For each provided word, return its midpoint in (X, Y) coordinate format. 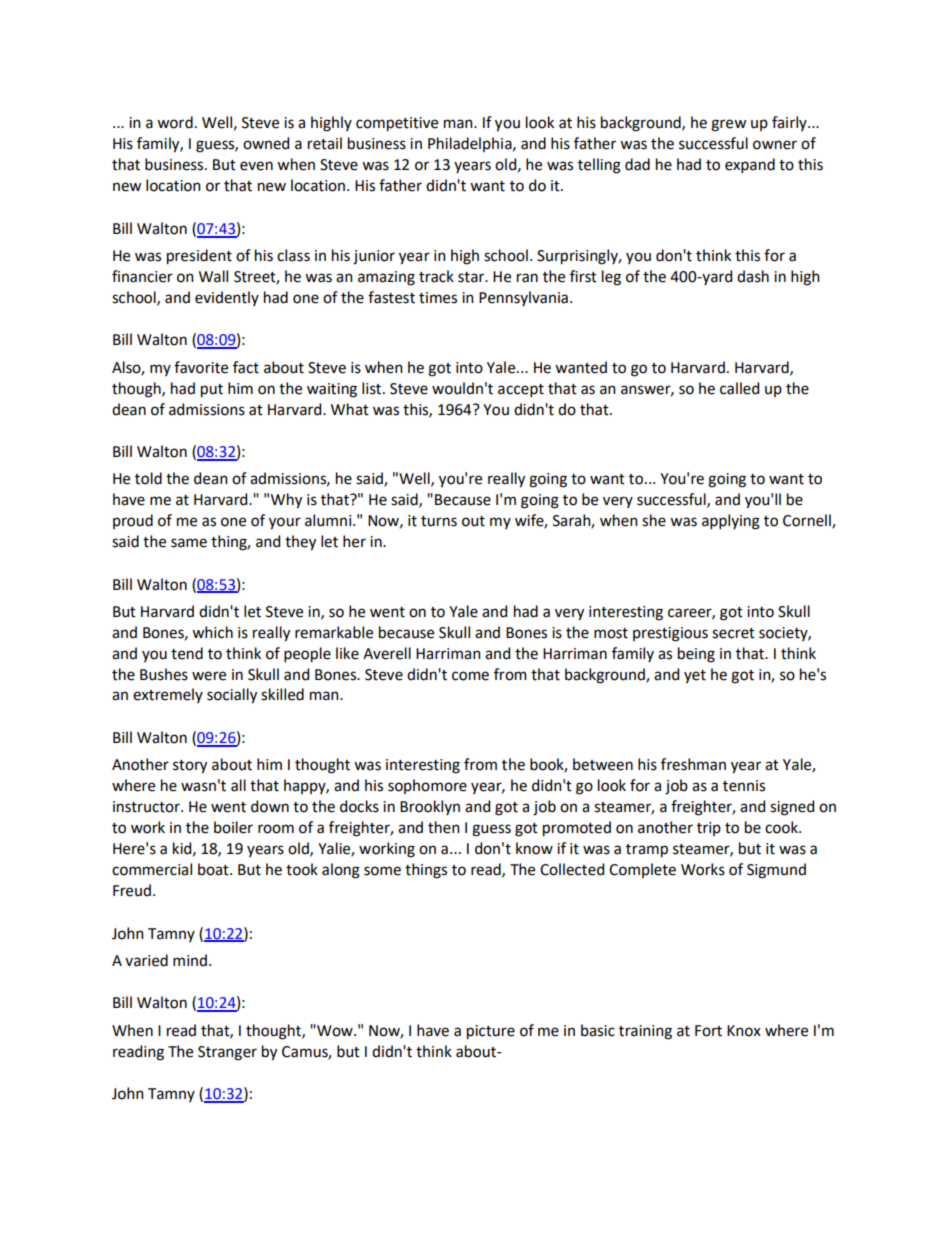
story (190, 767)
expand (750, 165)
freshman (693, 764)
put (212, 391)
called (739, 388)
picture (491, 1032)
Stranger (227, 1053)
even (256, 166)
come (470, 676)
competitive (397, 124)
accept (521, 390)
